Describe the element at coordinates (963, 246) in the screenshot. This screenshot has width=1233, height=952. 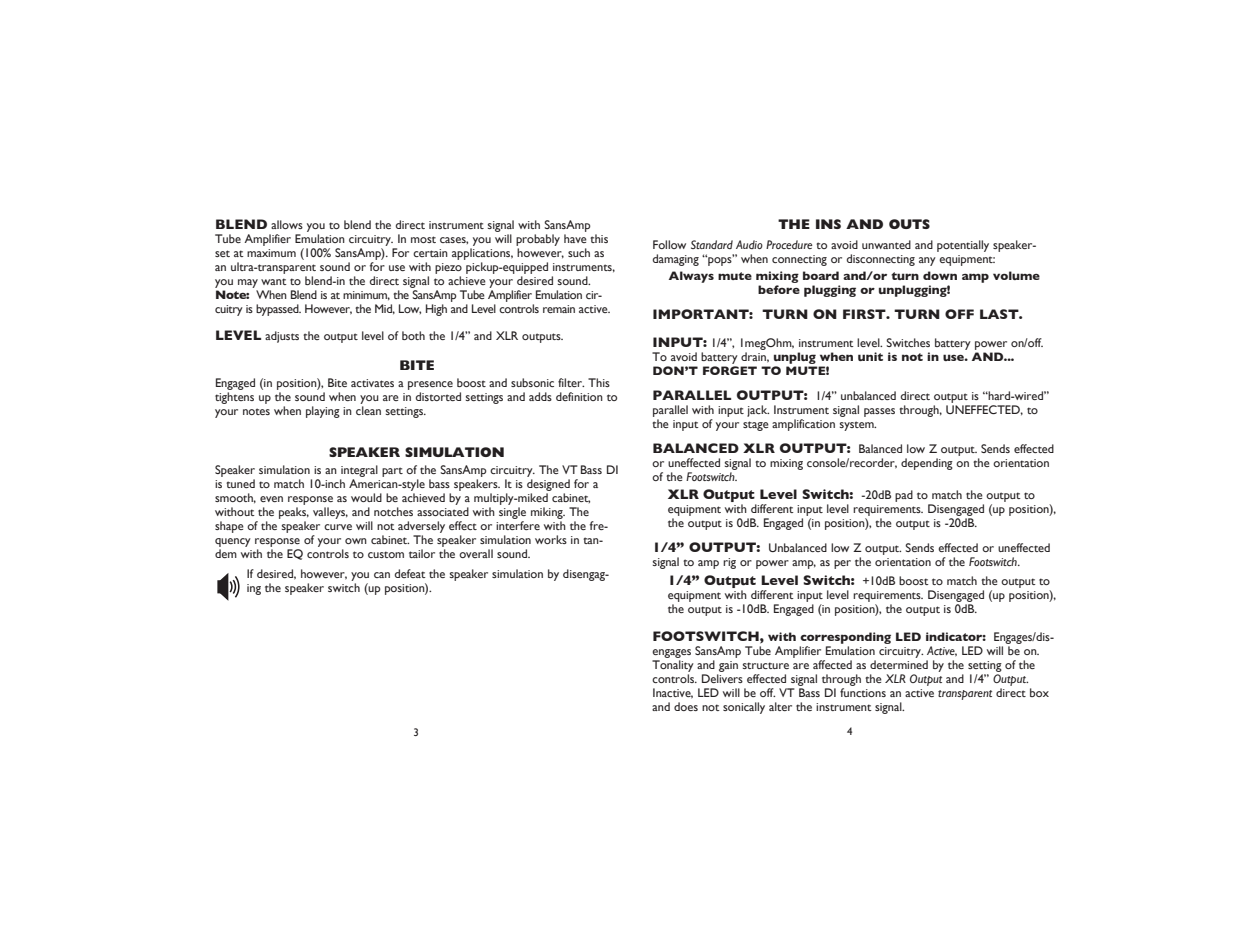
I see `potentially` at that location.
